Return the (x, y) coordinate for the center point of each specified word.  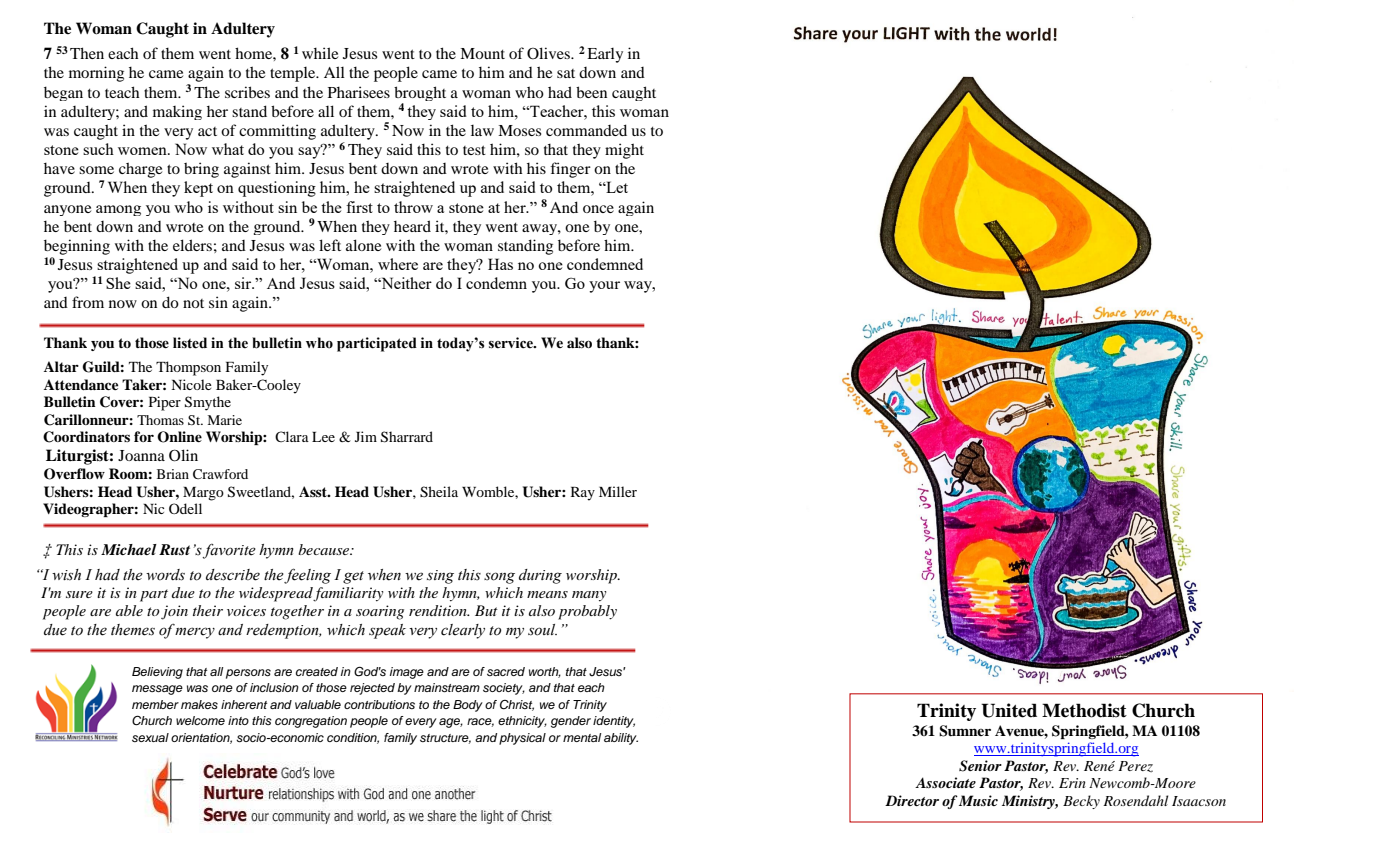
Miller (618, 491)
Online (179, 437)
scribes (247, 92)
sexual (150, 737)
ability (621, 739)
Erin (1072, 783)
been (591, 92)
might (624, 151)
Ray (583, 494)
